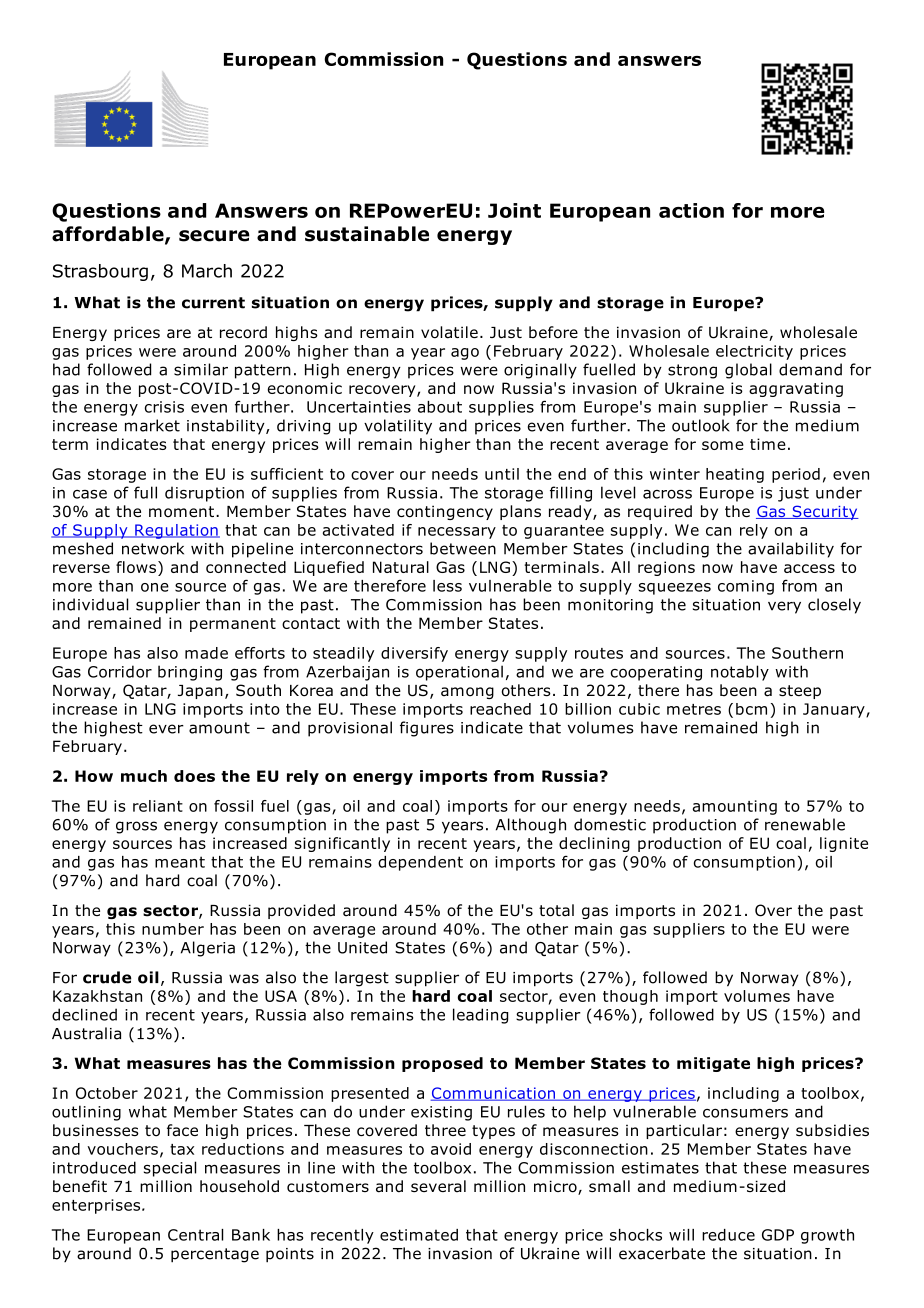  What do you see at coordinates (691, 210) in the screenshot?
I see `action` at bounding box center [691, 210].
